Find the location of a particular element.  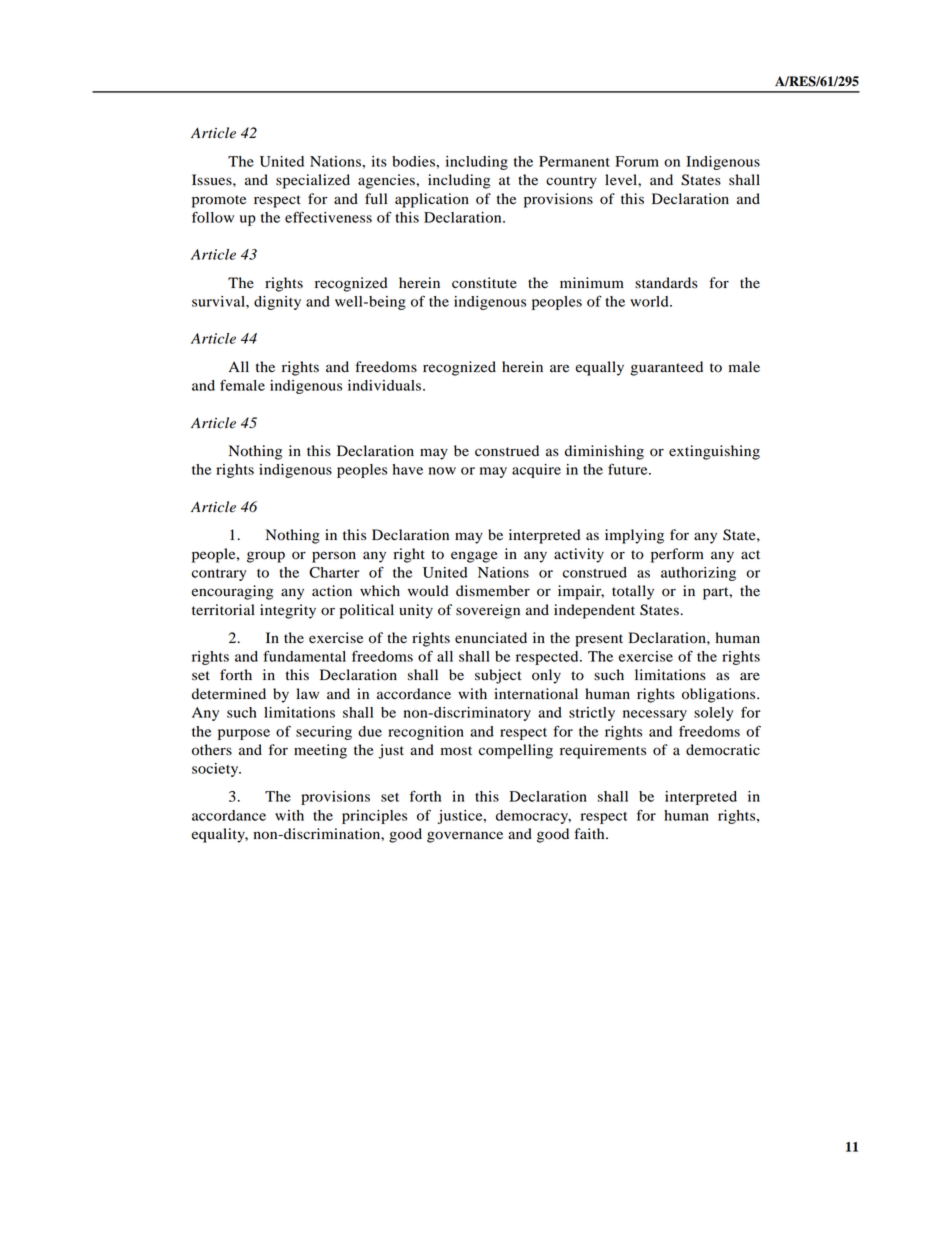

specialized is located at coordinates (313, 181).
